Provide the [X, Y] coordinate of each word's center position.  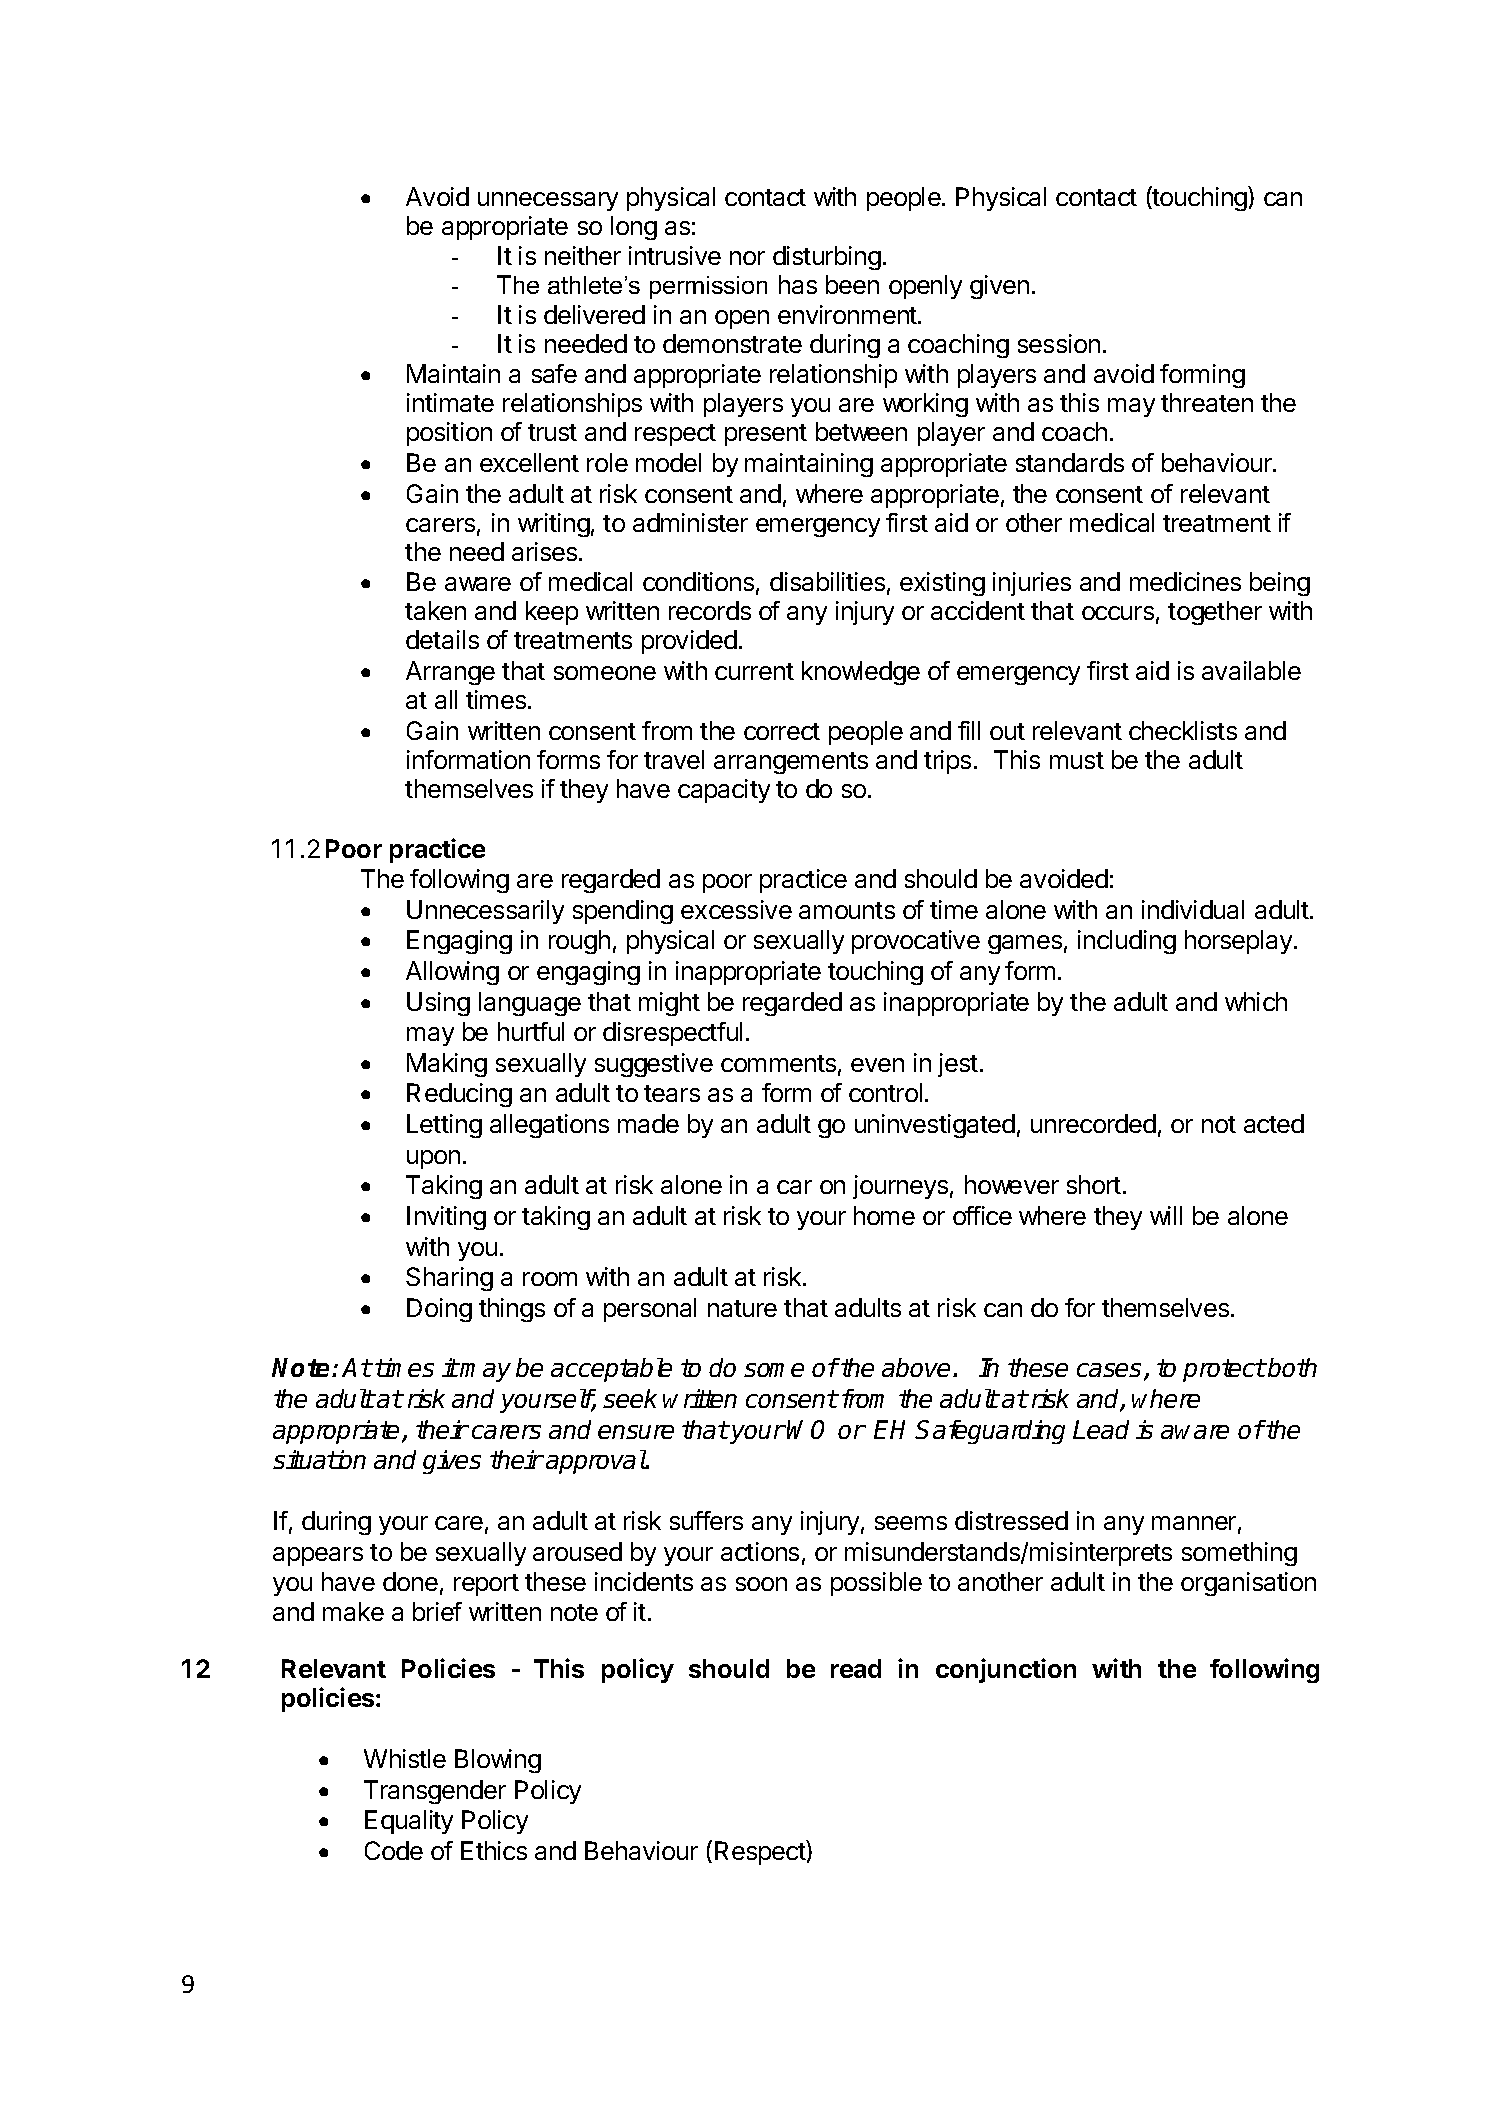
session [1059, 343]
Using [438, 1004]
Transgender [435, 1792]
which [1256, 1001]
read [856, 1668]
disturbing [827, 258]
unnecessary [548, 201]
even [877, 1065]
